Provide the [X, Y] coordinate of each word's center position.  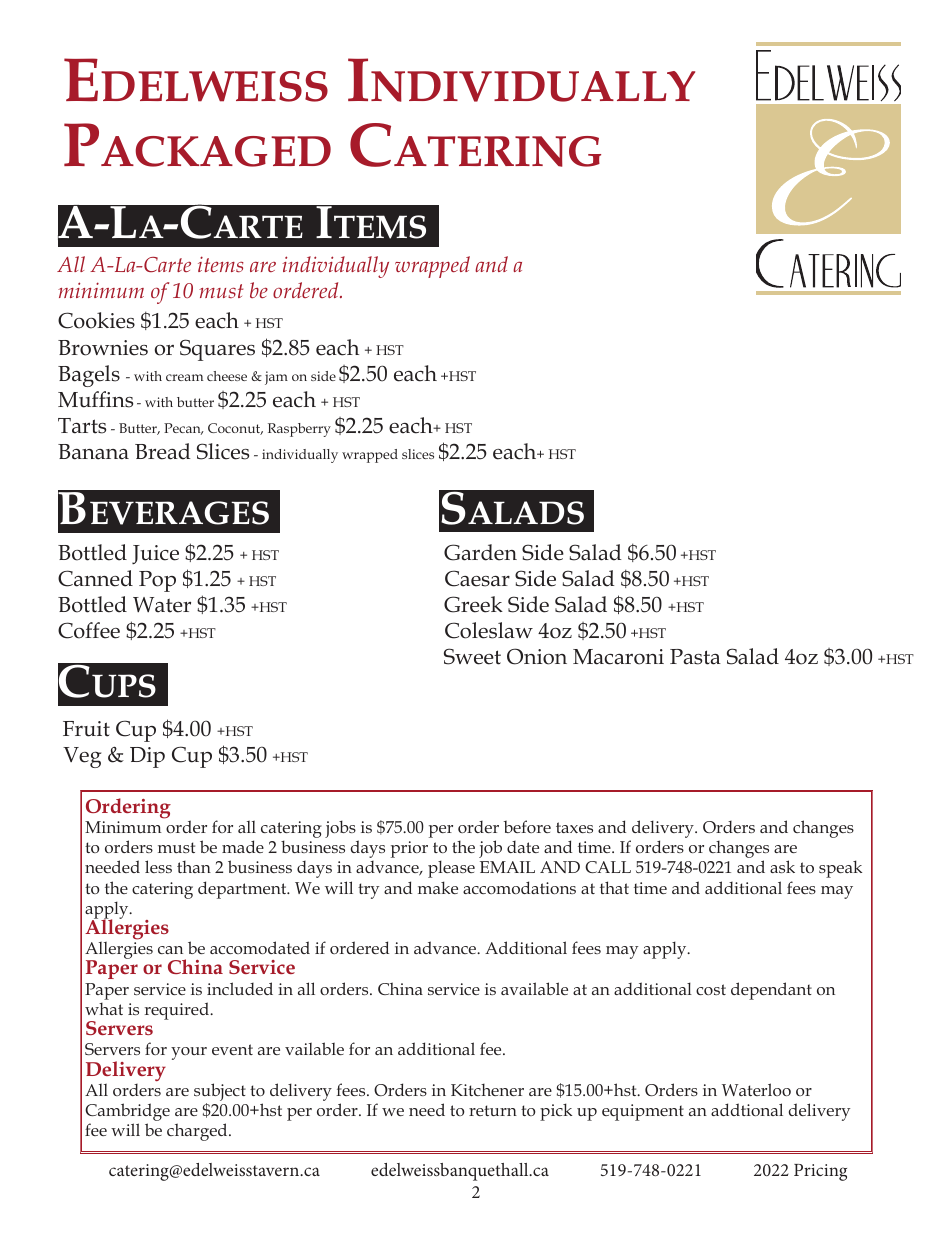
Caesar [477, 578]
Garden [480, 552]
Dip [147, 757]
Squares [217, 350]
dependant [771, 991]
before [527, 826]
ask [782, 866]
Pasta [695, 657]
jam [276, 378]
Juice [155, 554]
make [438, 887]
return [493, 1110]
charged [198, 1132]
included [240, 988]
